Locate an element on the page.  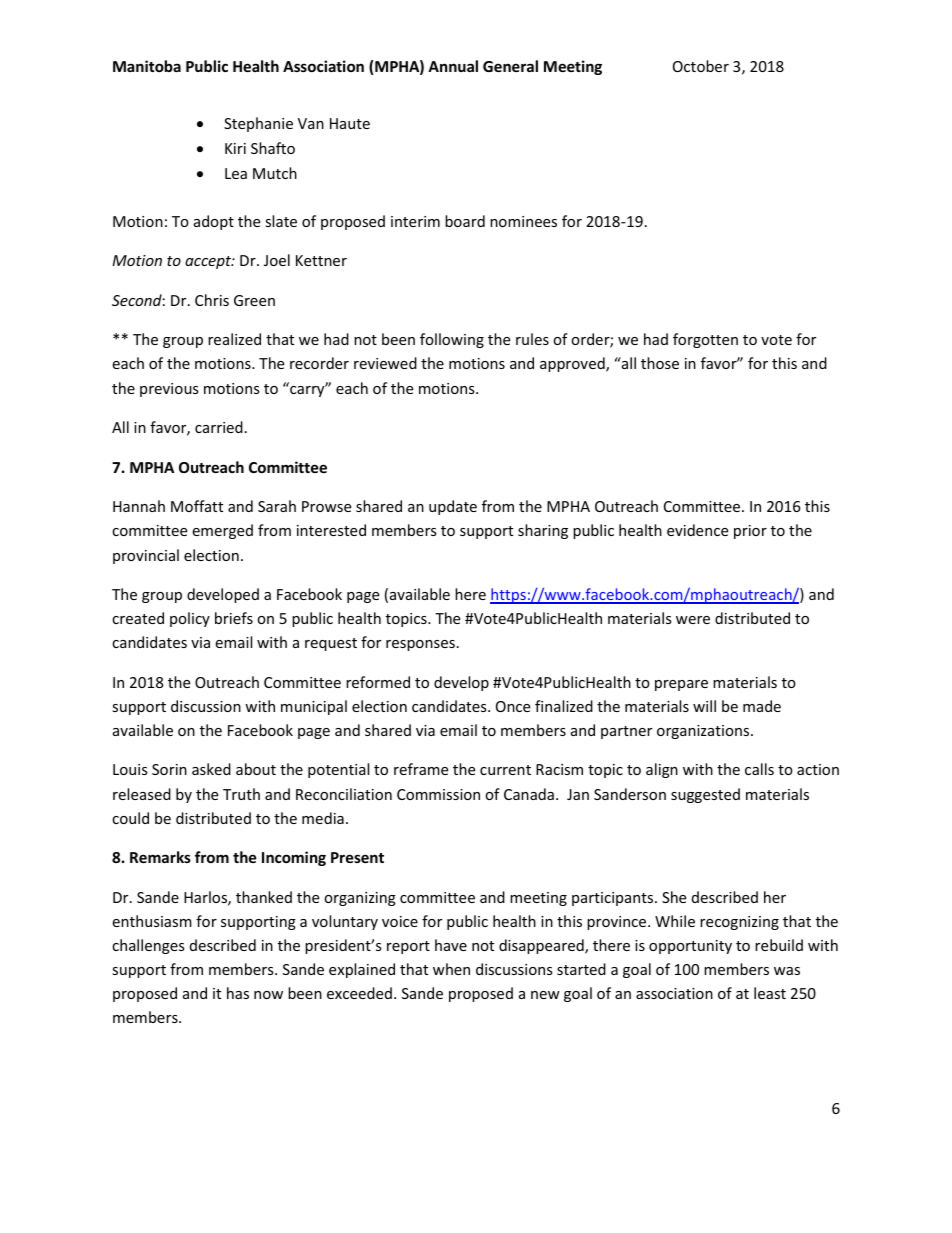
has is located at coordinates (238, 993).
